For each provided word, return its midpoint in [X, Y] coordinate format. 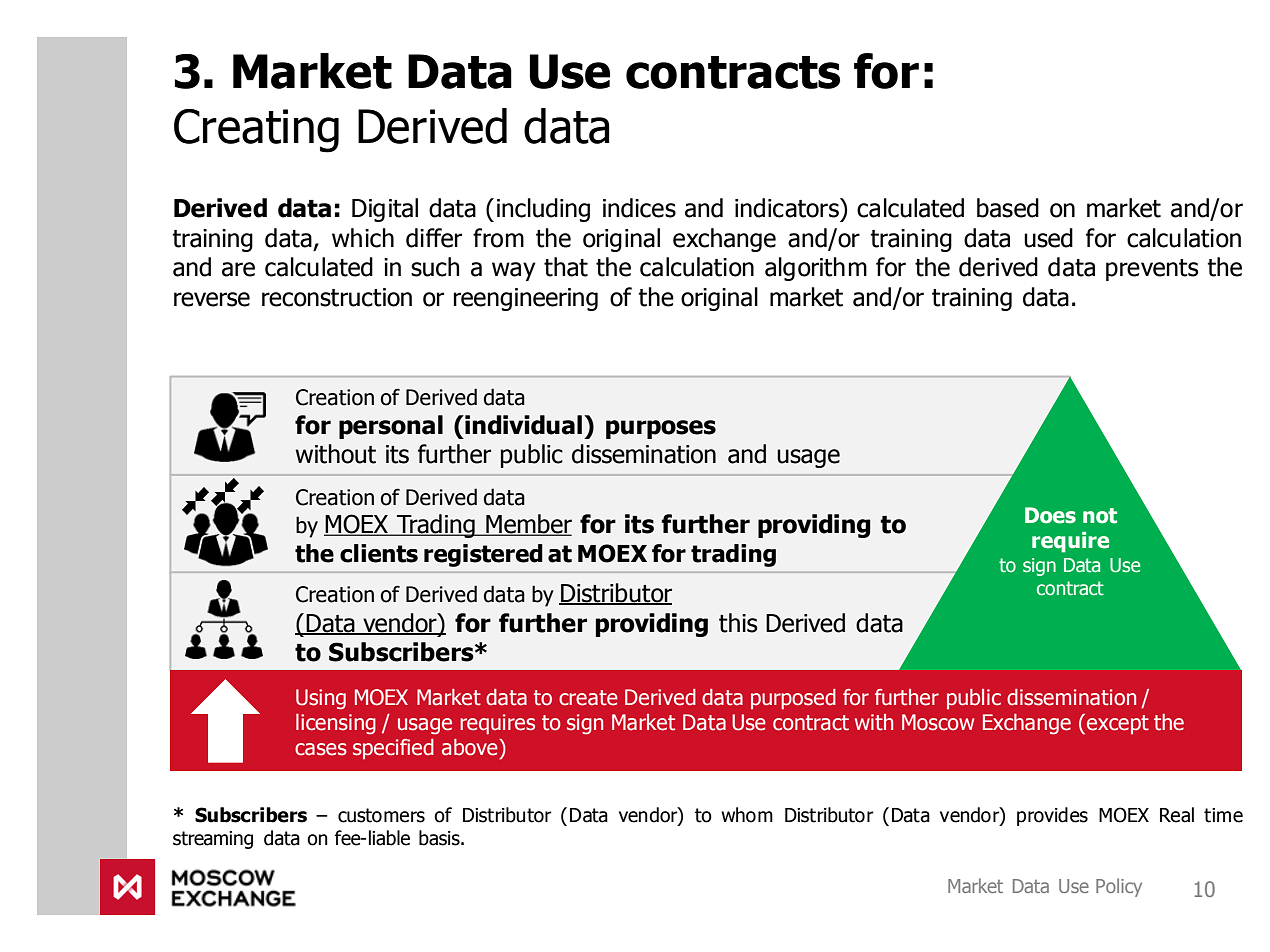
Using [321, 699]
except [1118, 725]
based [1008, 208]
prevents [1152, 270]
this [738, 623]
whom [747, 815]
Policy [1119, 887]
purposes [661, 429]
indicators [788, 208]
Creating [256, 131]
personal [391, 427]
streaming [213, 840]
